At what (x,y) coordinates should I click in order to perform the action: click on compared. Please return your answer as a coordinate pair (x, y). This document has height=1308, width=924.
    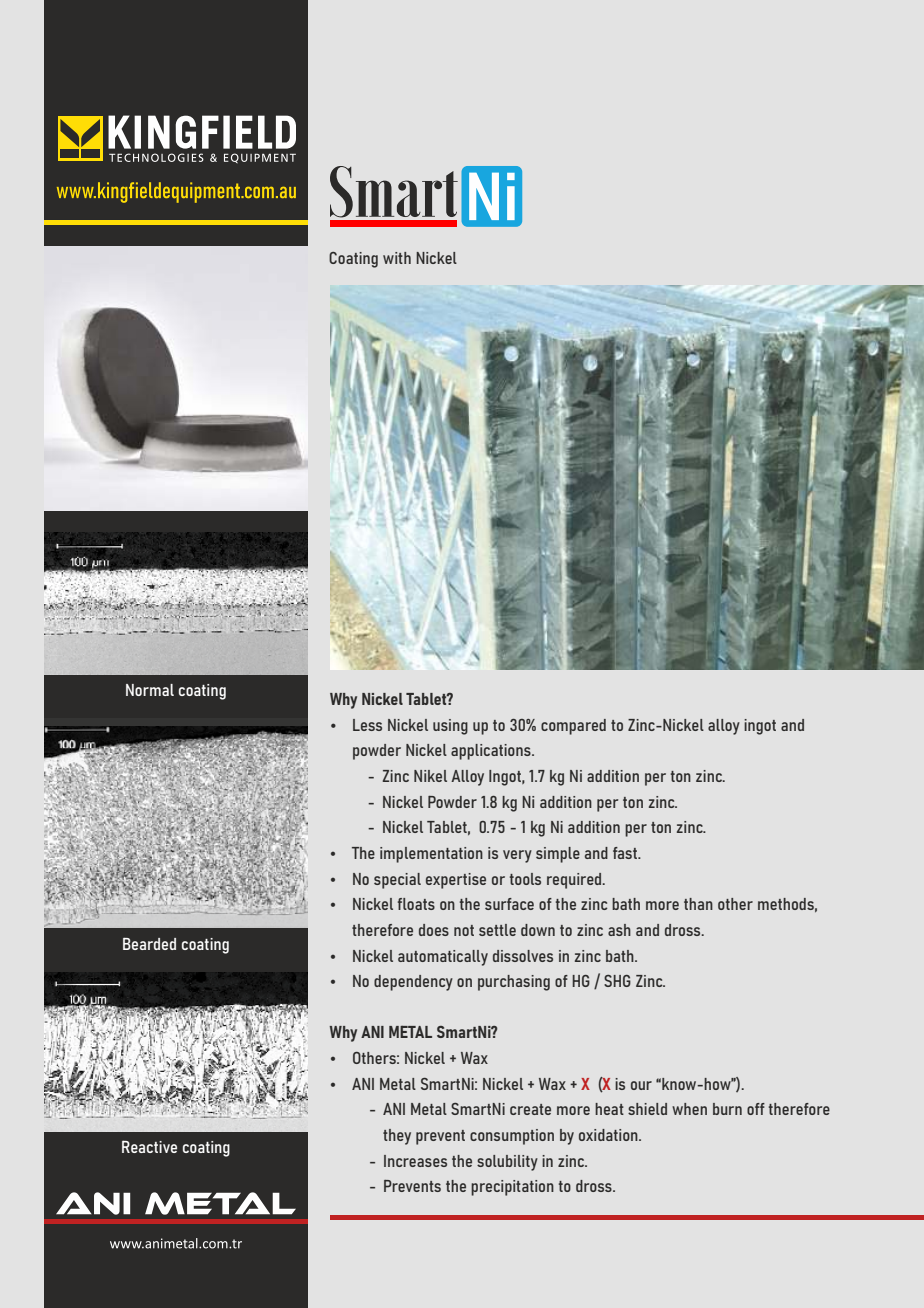
    Looking at the image, I should click on (573, 727).
